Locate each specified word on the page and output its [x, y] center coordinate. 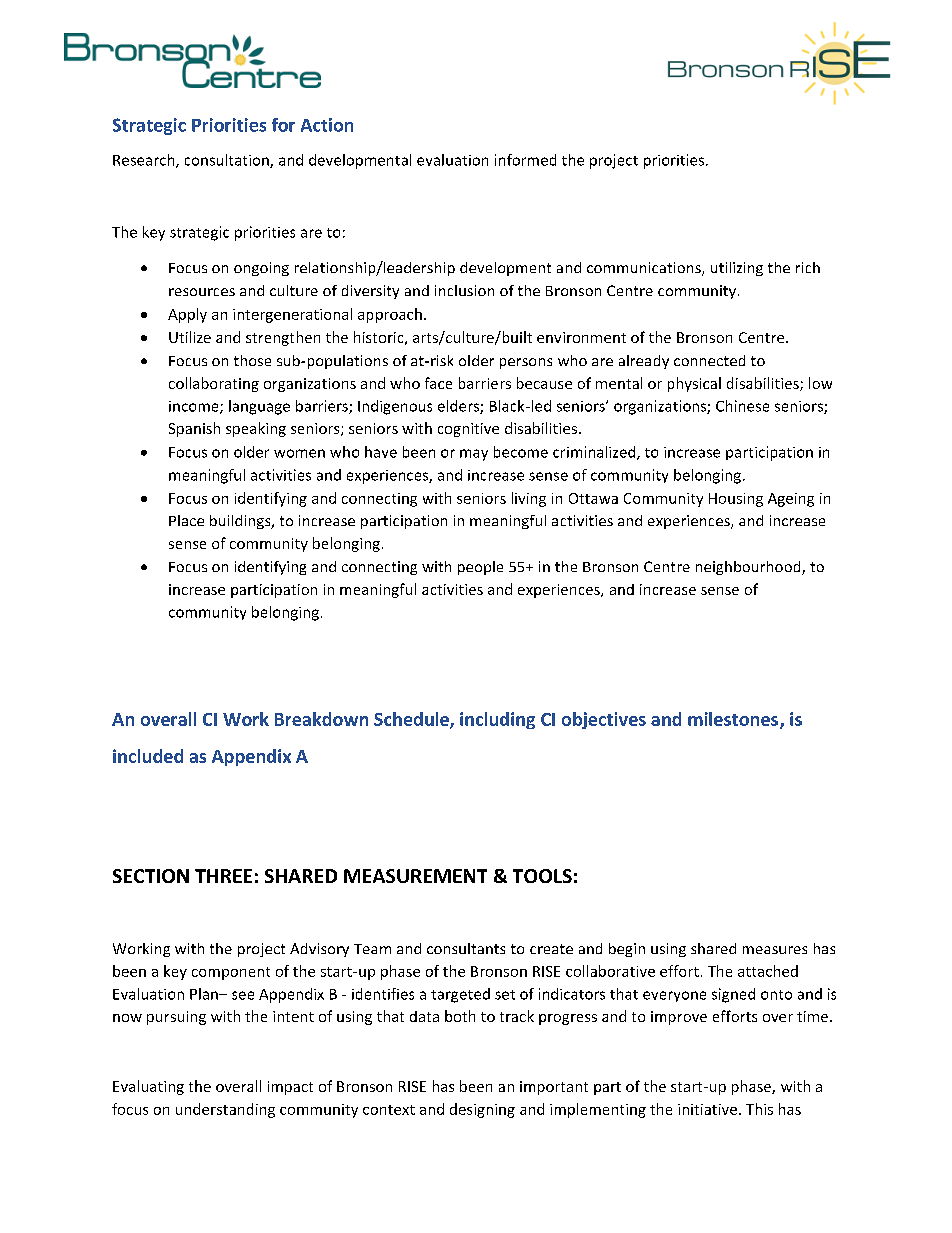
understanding [225, 1110]
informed [525, 160]
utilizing [737, 269]
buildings [241, 522]
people [480, 568]
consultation [228, 161]
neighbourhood [749, 568]
